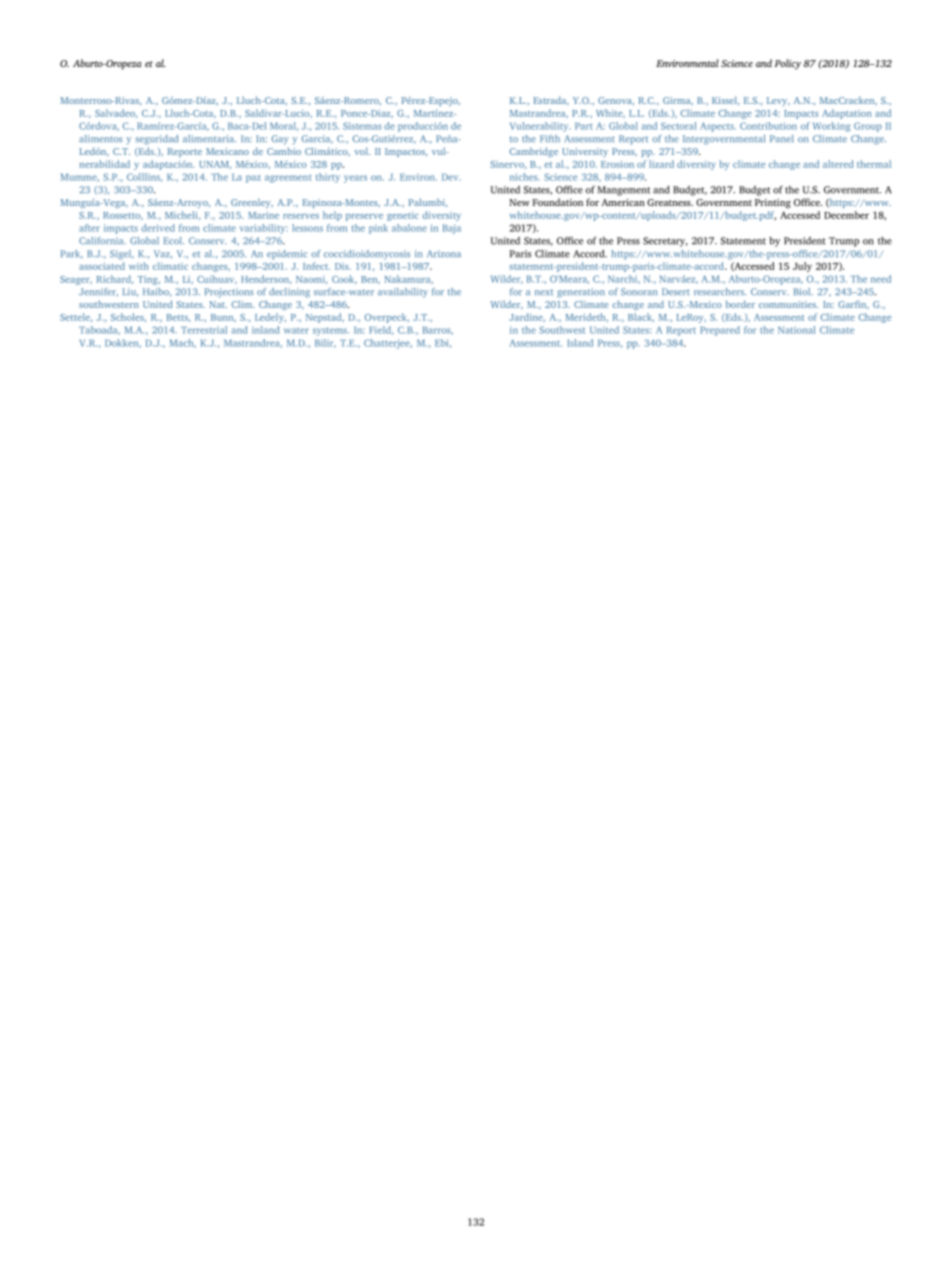 This image has height=1270, width=952. Describe the element at coordinates (534, 152) in the image. I see `Cambridge` at that location.
